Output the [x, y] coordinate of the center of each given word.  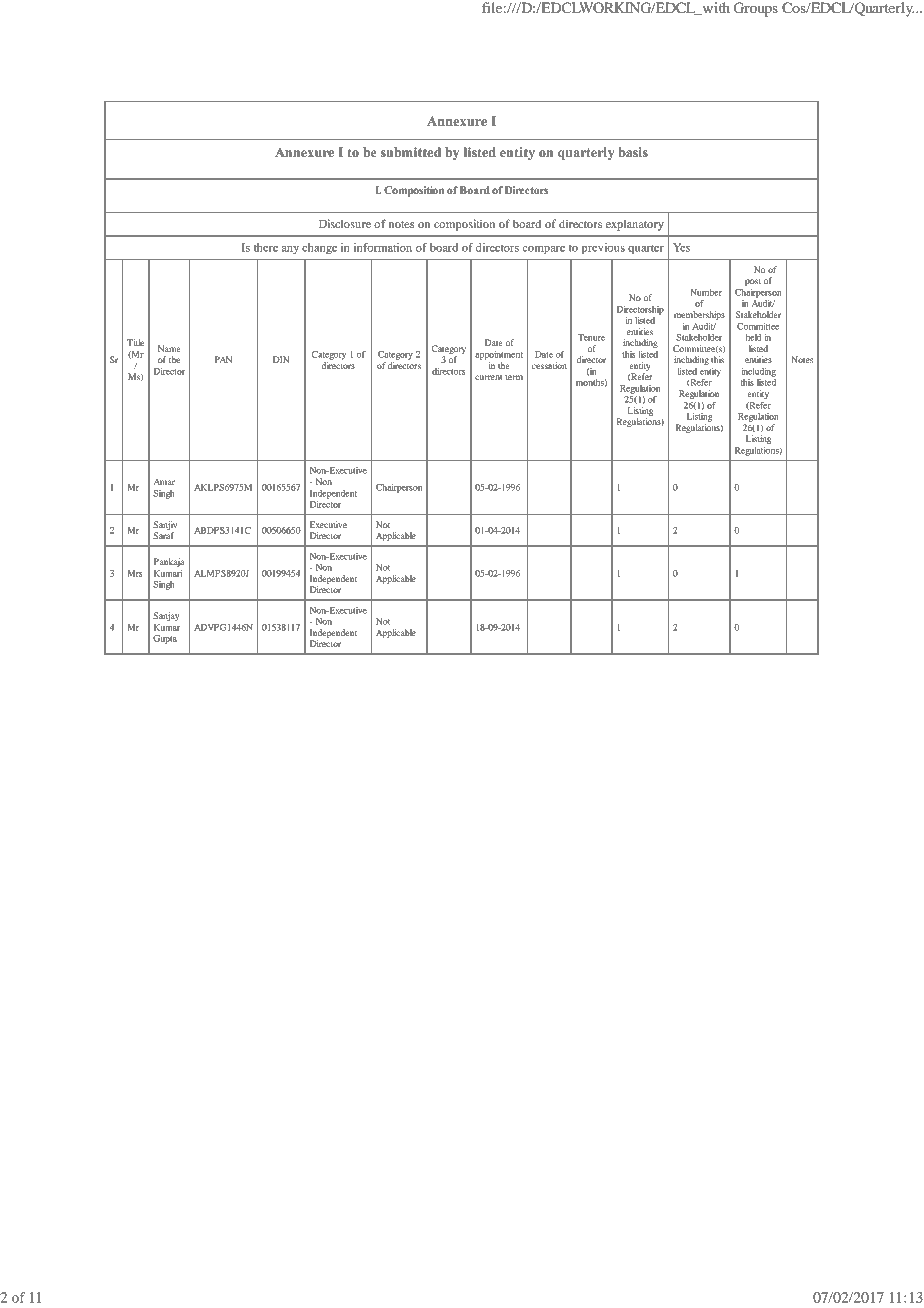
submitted [411, 152]
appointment [499, 355]
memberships [699, 315]
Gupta [165, 639]
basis [633, 152]
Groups [756, 9]
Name [169, 348]
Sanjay [166, 616]
